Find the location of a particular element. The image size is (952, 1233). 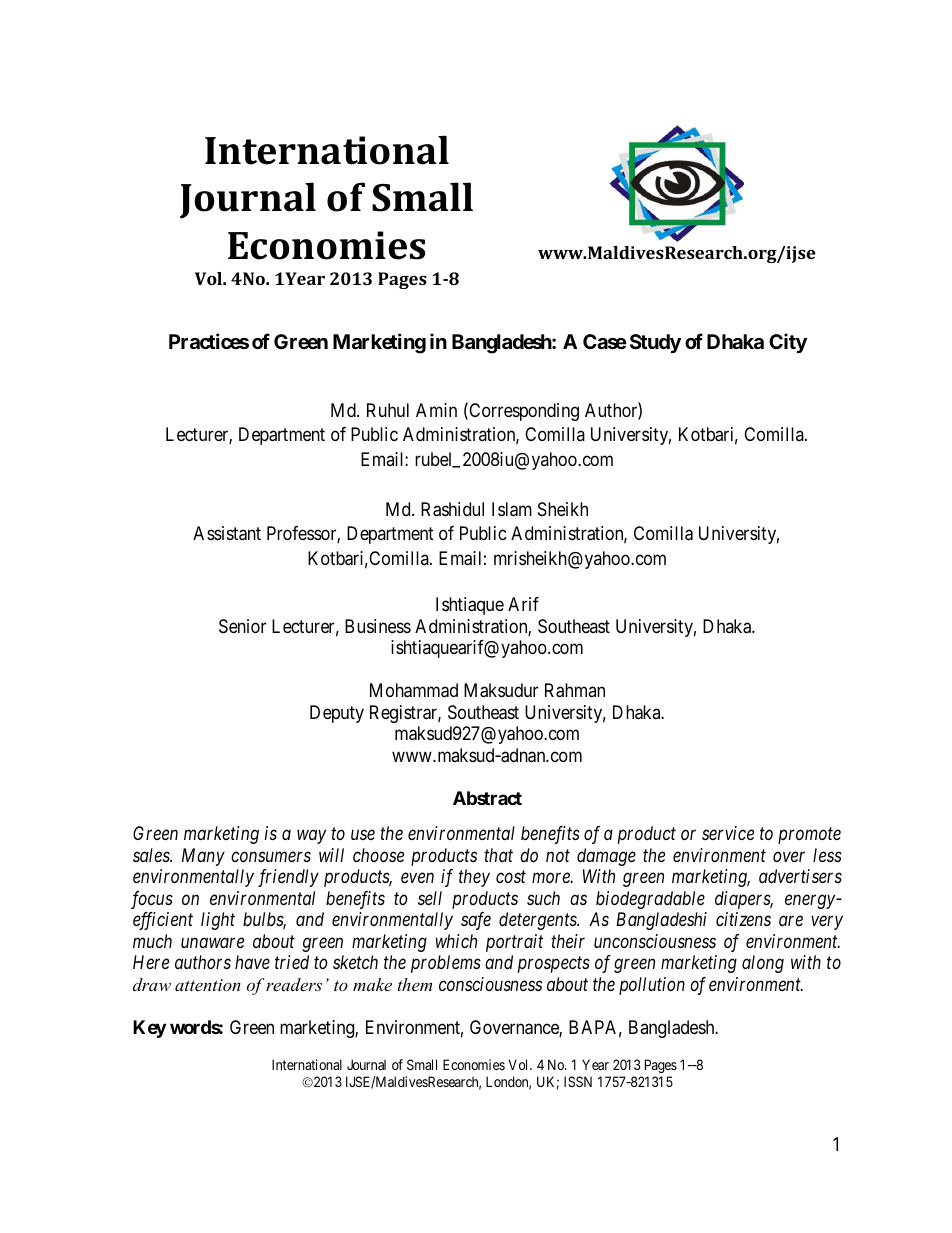

Key is located at coordinates (149, 1029).
